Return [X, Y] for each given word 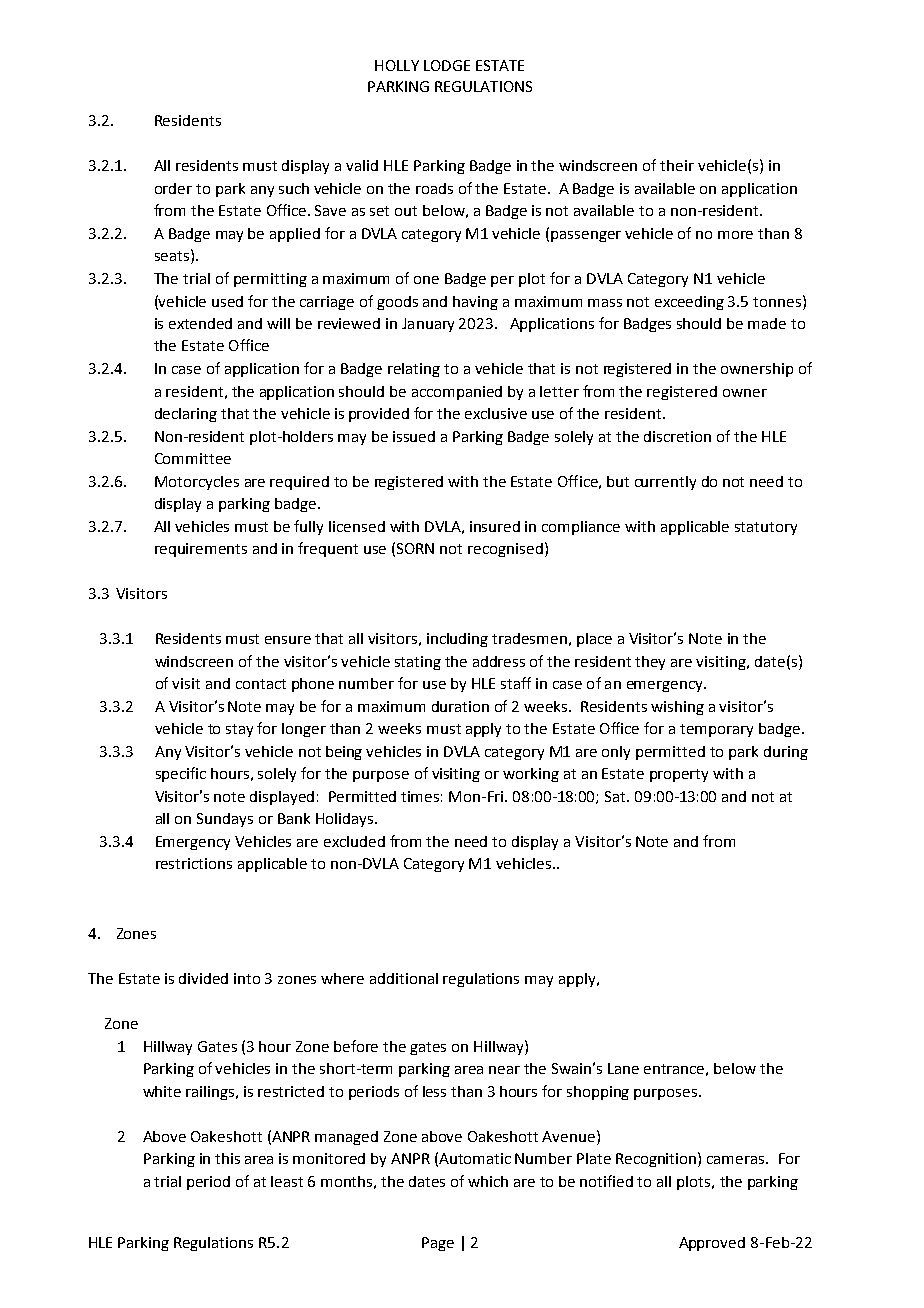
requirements [201, 550]
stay [239, 730]
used [227, 301]
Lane [623, 1068]
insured [495, 526]
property [679, 775]
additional [404, 978]
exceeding [689, 303]
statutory [766, 528]
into [247, 978]
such [294, 188]
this [227, 1158]
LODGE [447, 65]
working [531, 775]
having [475, 303]
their [677, 165]
